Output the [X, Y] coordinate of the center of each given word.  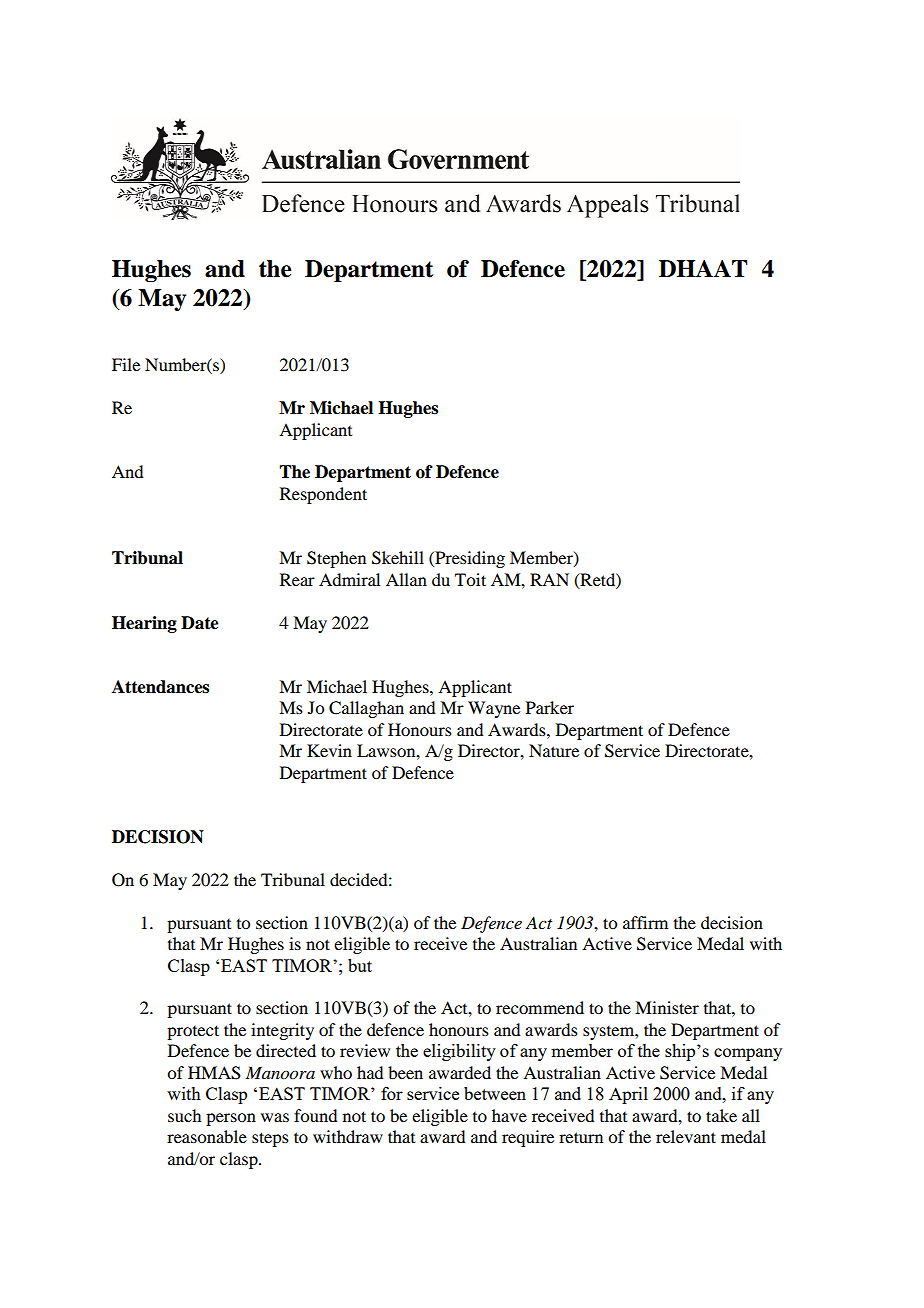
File [126, 364]
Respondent [323, 495]
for [392, 1093]
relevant [686, 1136]
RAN [549, 579]
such [184, 1115]
